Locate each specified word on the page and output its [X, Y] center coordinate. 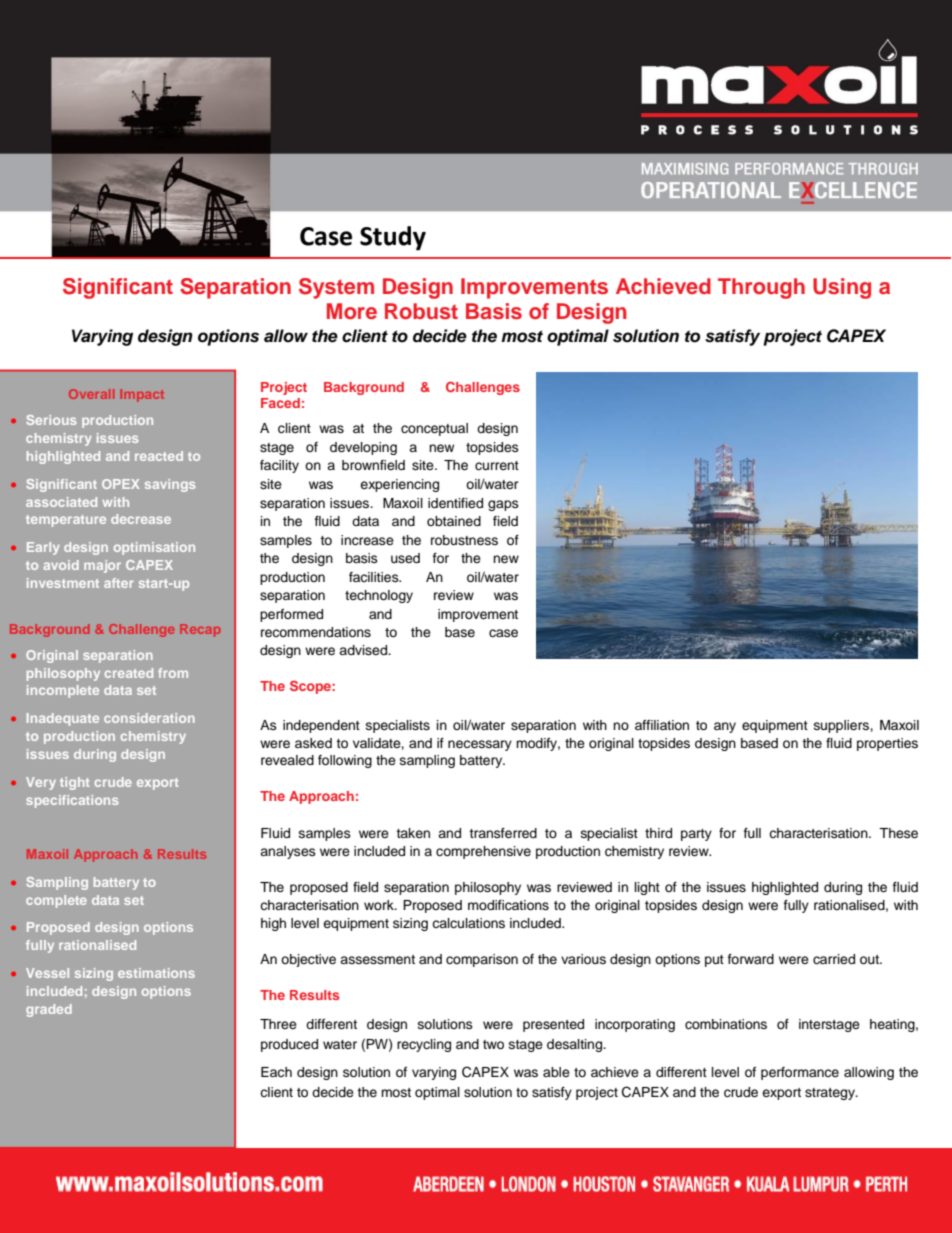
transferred [503, 833]
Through [761, 288]
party [696, 835]
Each [276, 1072]
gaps [503, 505]
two [493, 1044]
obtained [454, 521]
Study [393, 238]
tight [75, 783]
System [336, 288]
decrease [141, 519]
